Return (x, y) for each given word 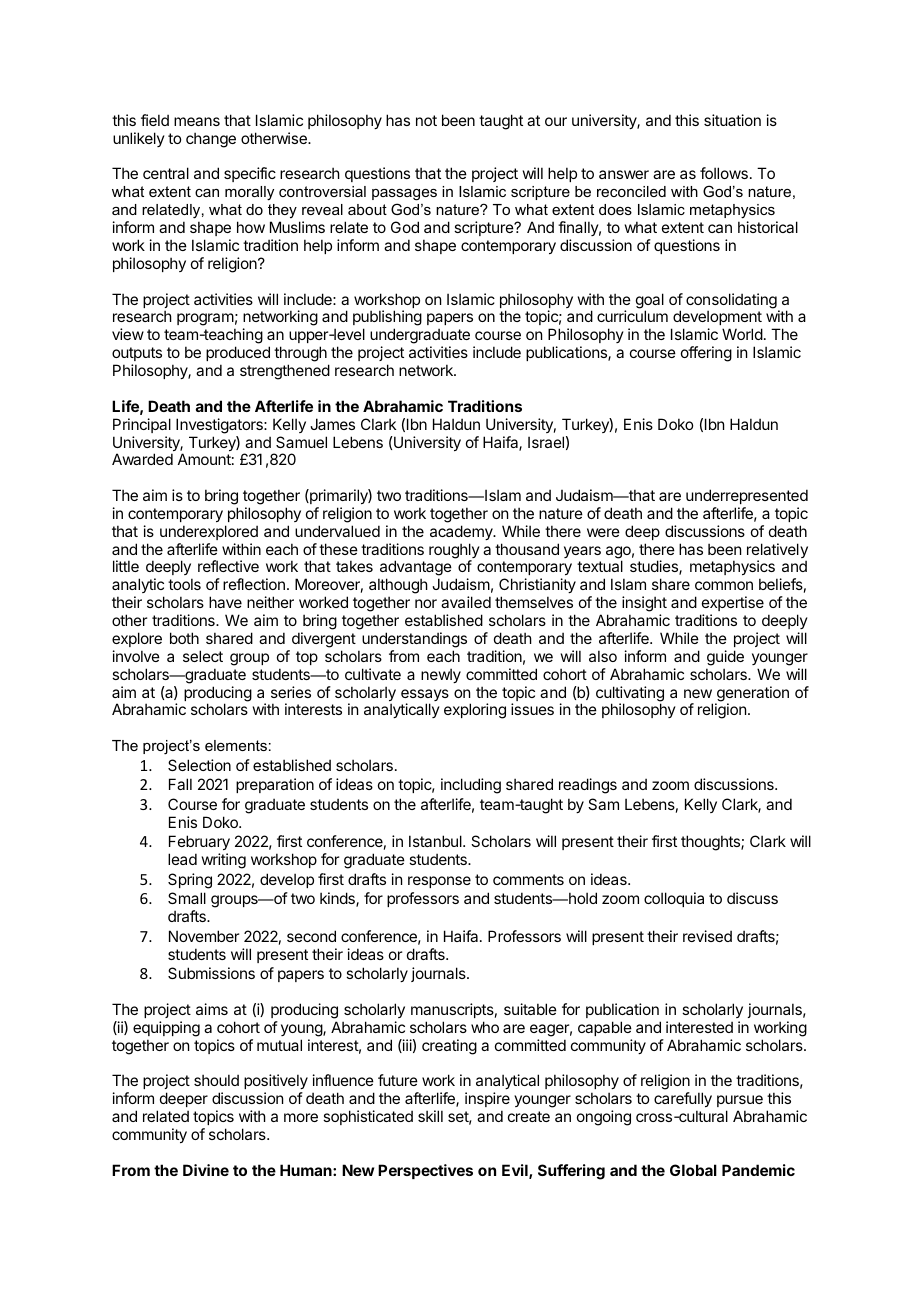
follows (724, 173)
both (184, 638)
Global (693, 1170)
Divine (206, 1170)
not (426, 120)
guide (725, 658)
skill (430, 1116)
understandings (414, 640)
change (211, 140)
